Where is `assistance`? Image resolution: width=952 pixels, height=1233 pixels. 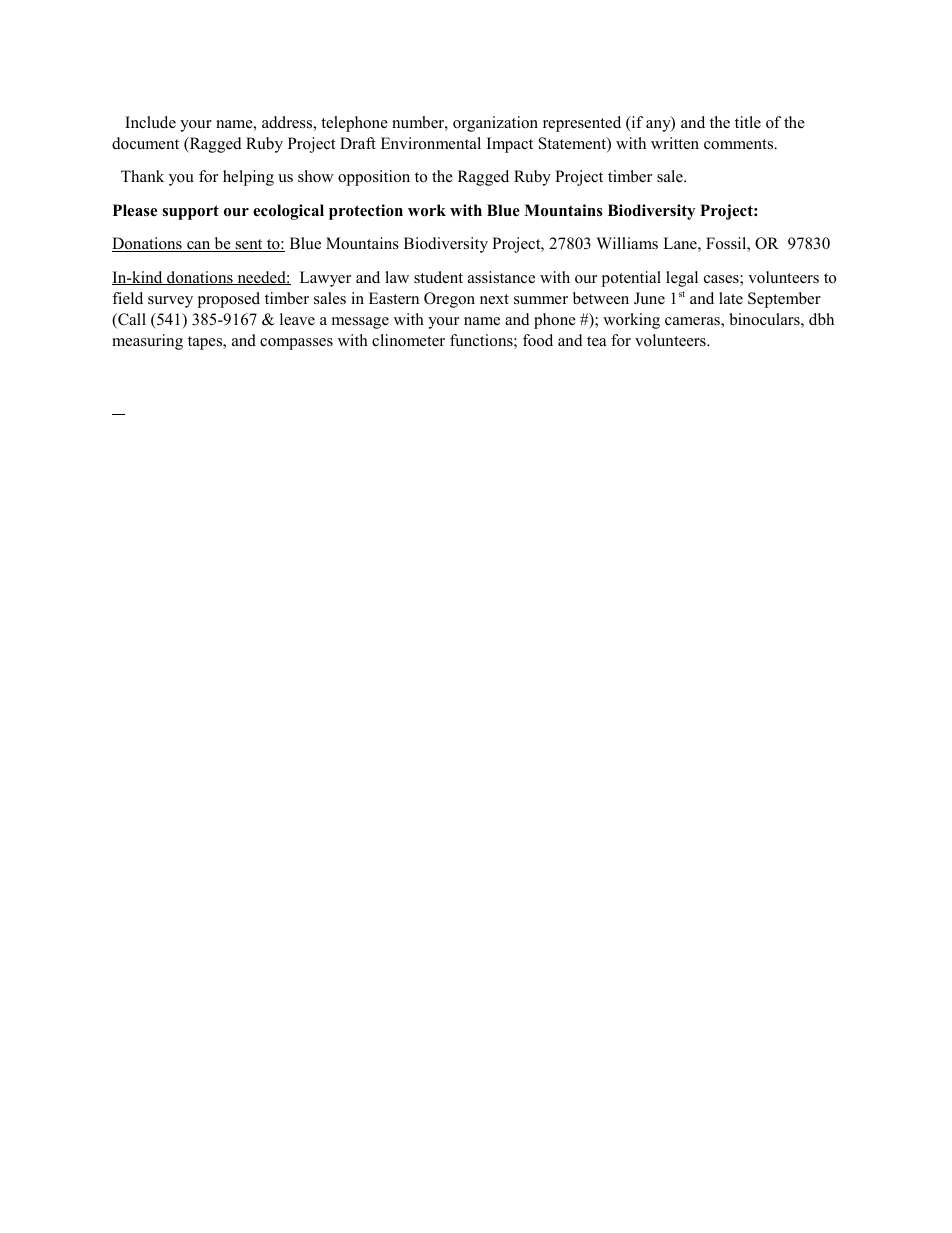 assistance is located at coordinates (501, 277).
